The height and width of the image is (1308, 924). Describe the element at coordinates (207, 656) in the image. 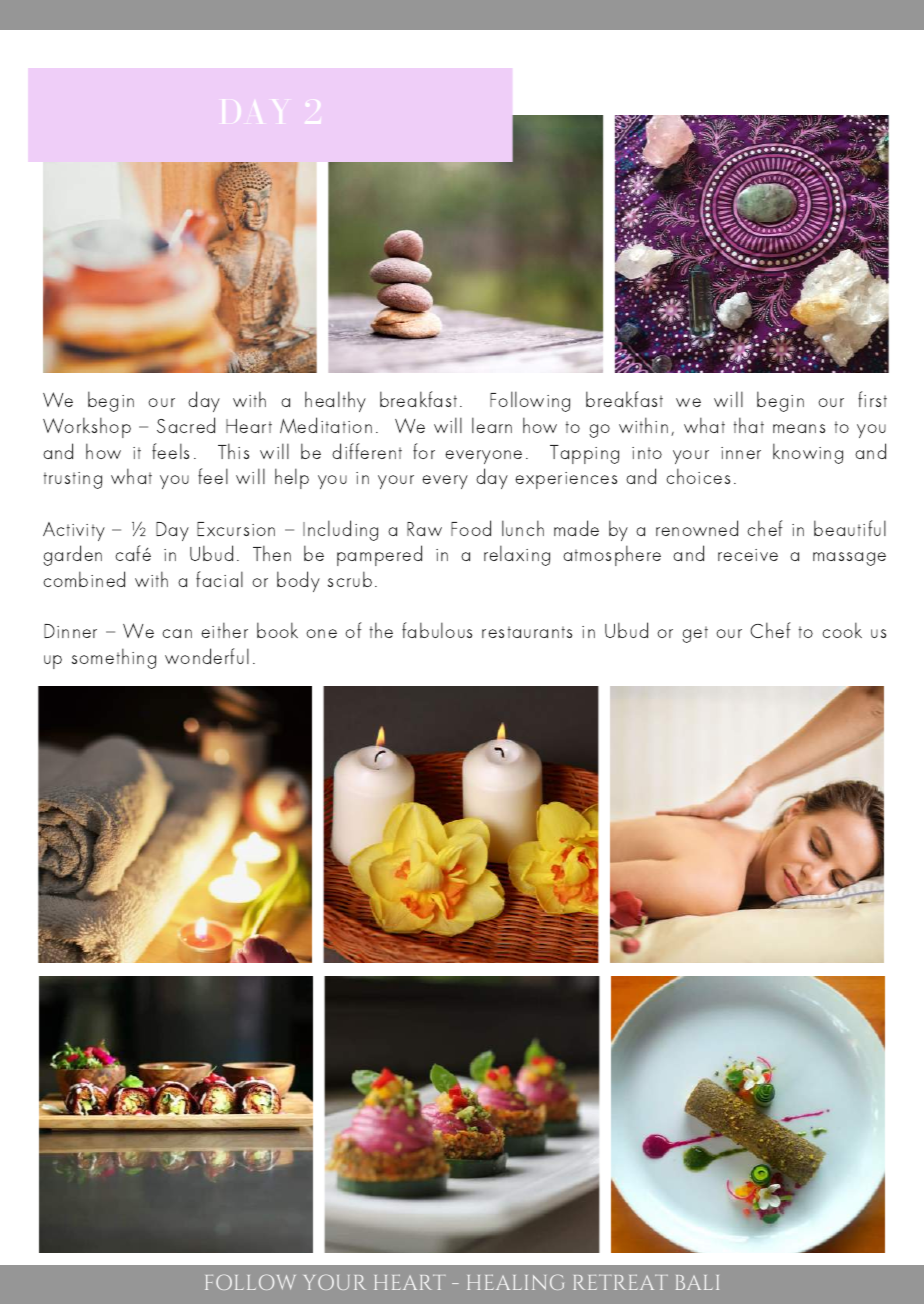

I see `wonderful` at that location.
